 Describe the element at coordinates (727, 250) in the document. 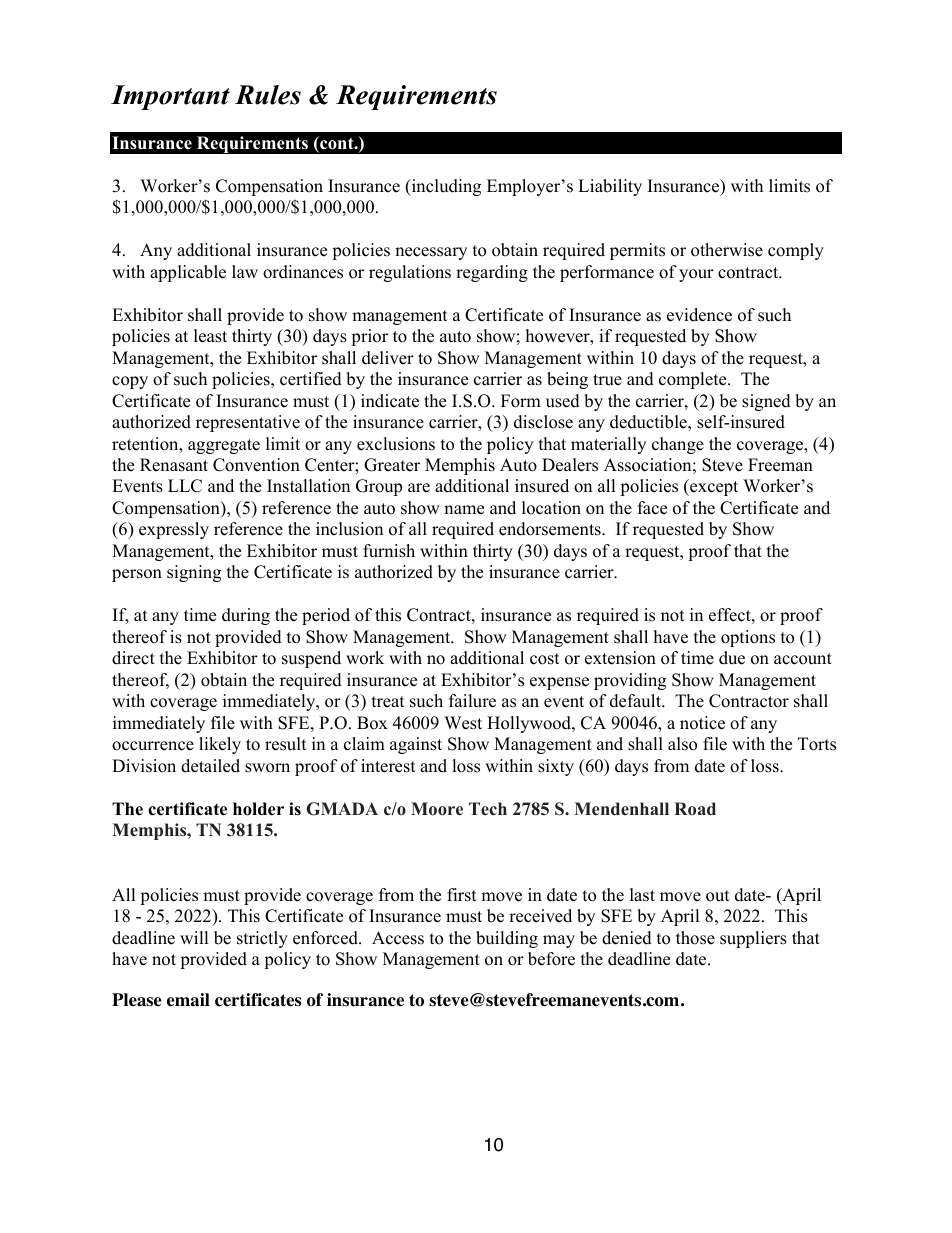

I see `otherwise` at that location.
